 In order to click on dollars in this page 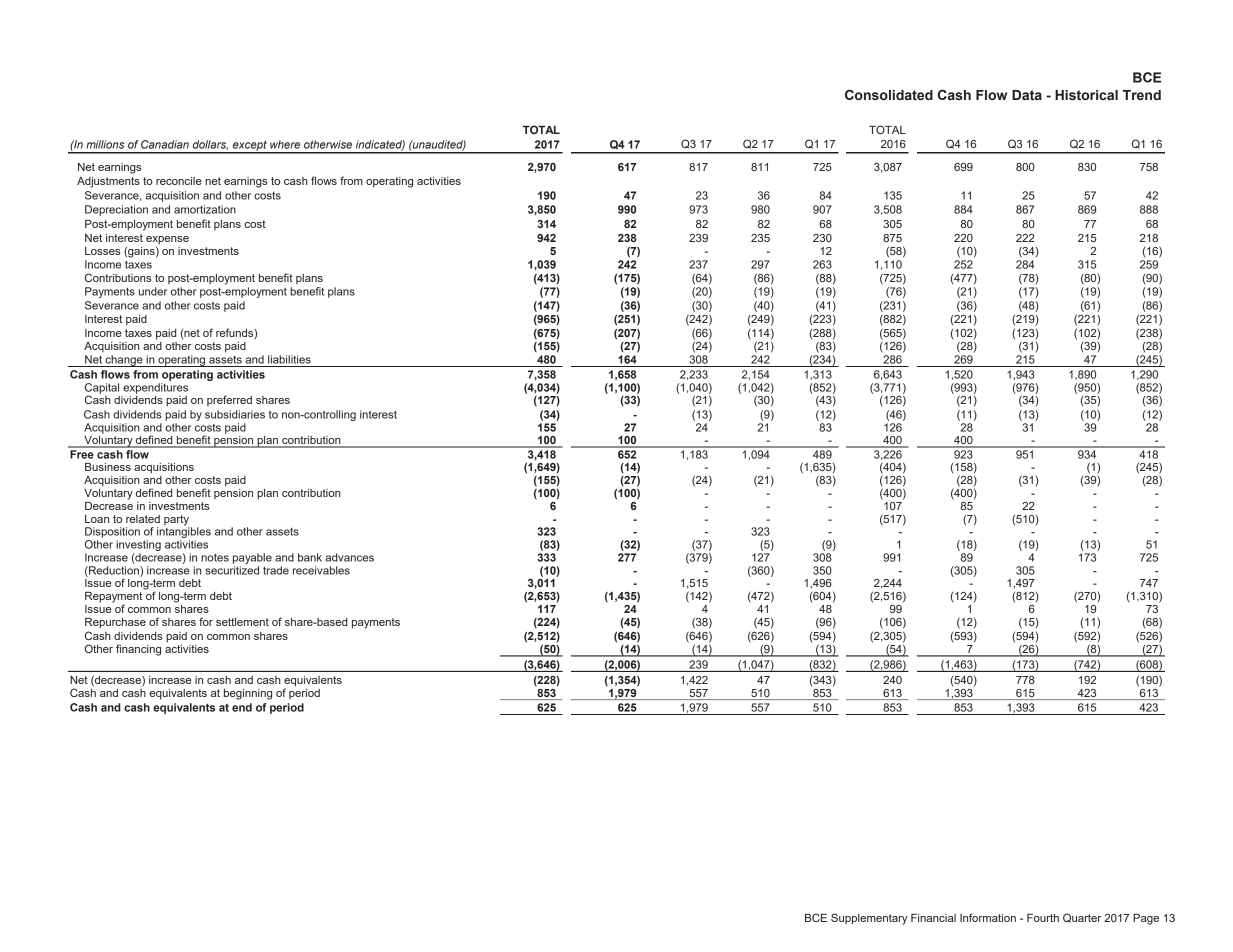, I will do `click(210, 145)`.
